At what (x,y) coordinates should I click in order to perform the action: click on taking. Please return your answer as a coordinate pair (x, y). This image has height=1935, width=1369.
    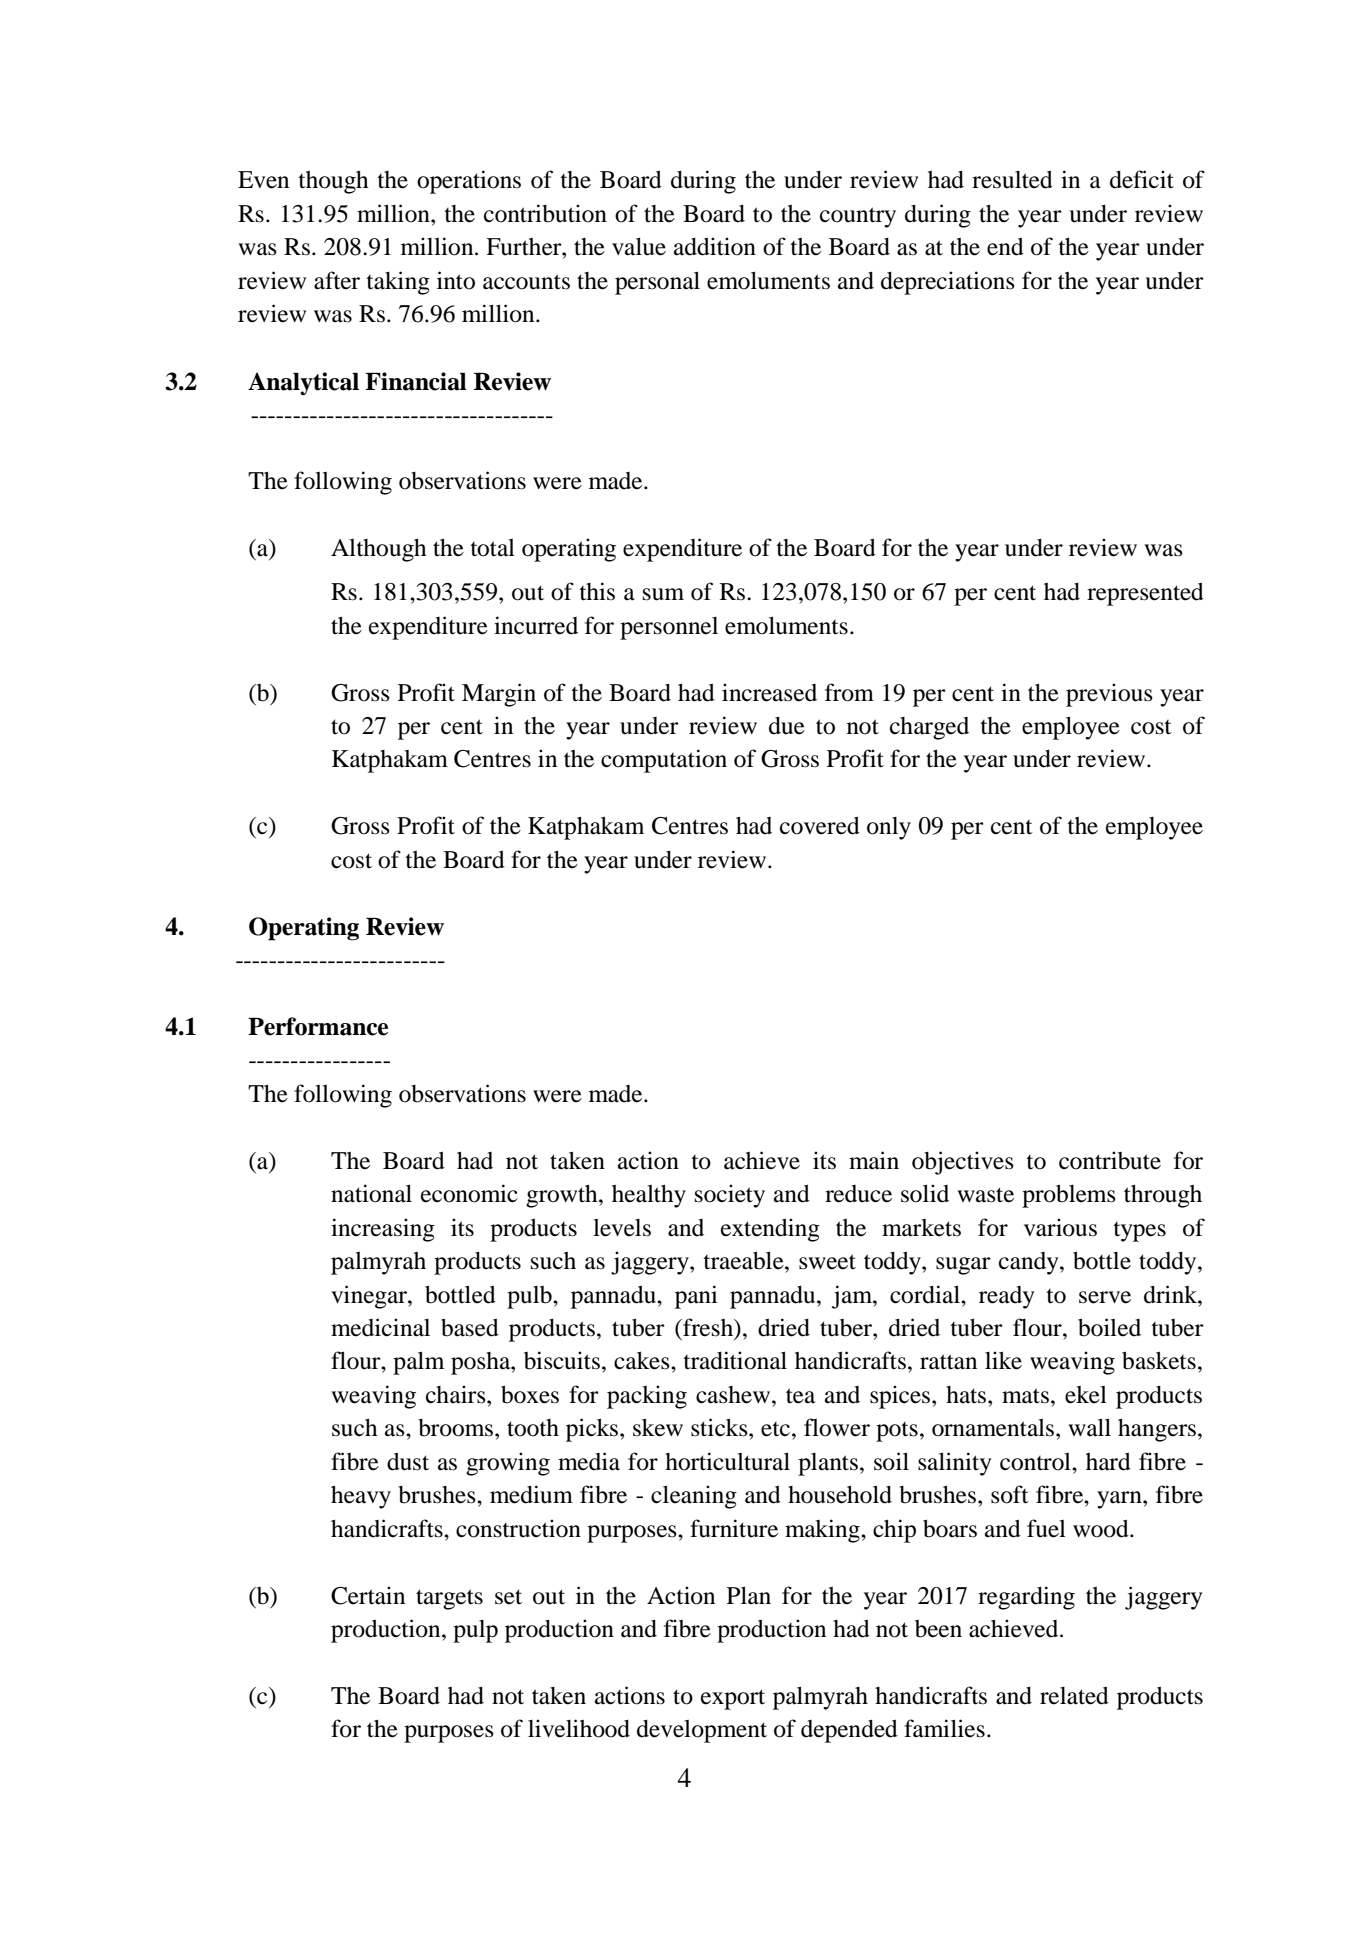
    Looking at the image, I should click on (398, 283).
